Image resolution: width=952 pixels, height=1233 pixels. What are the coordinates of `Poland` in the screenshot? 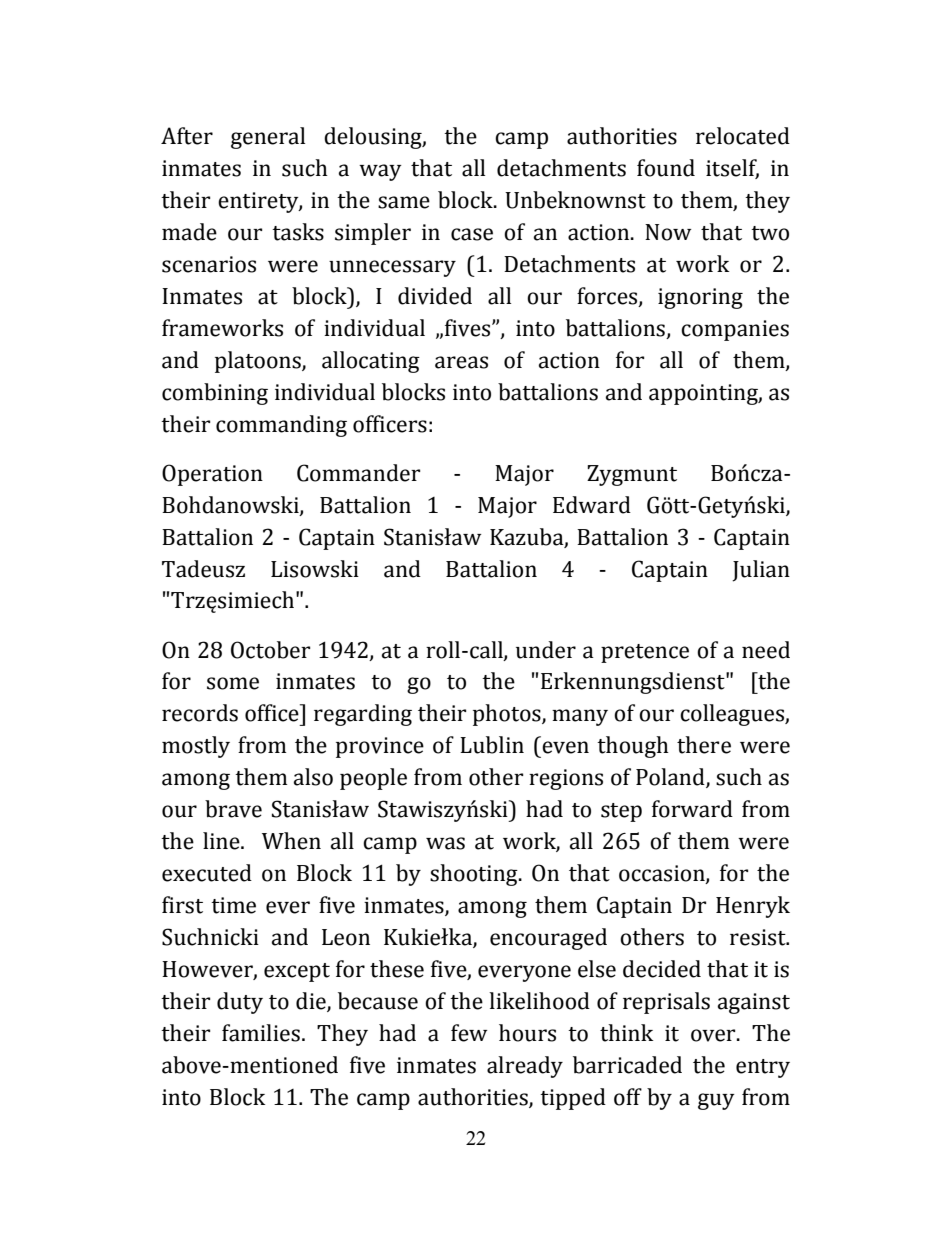 It's located at (671, 778).
